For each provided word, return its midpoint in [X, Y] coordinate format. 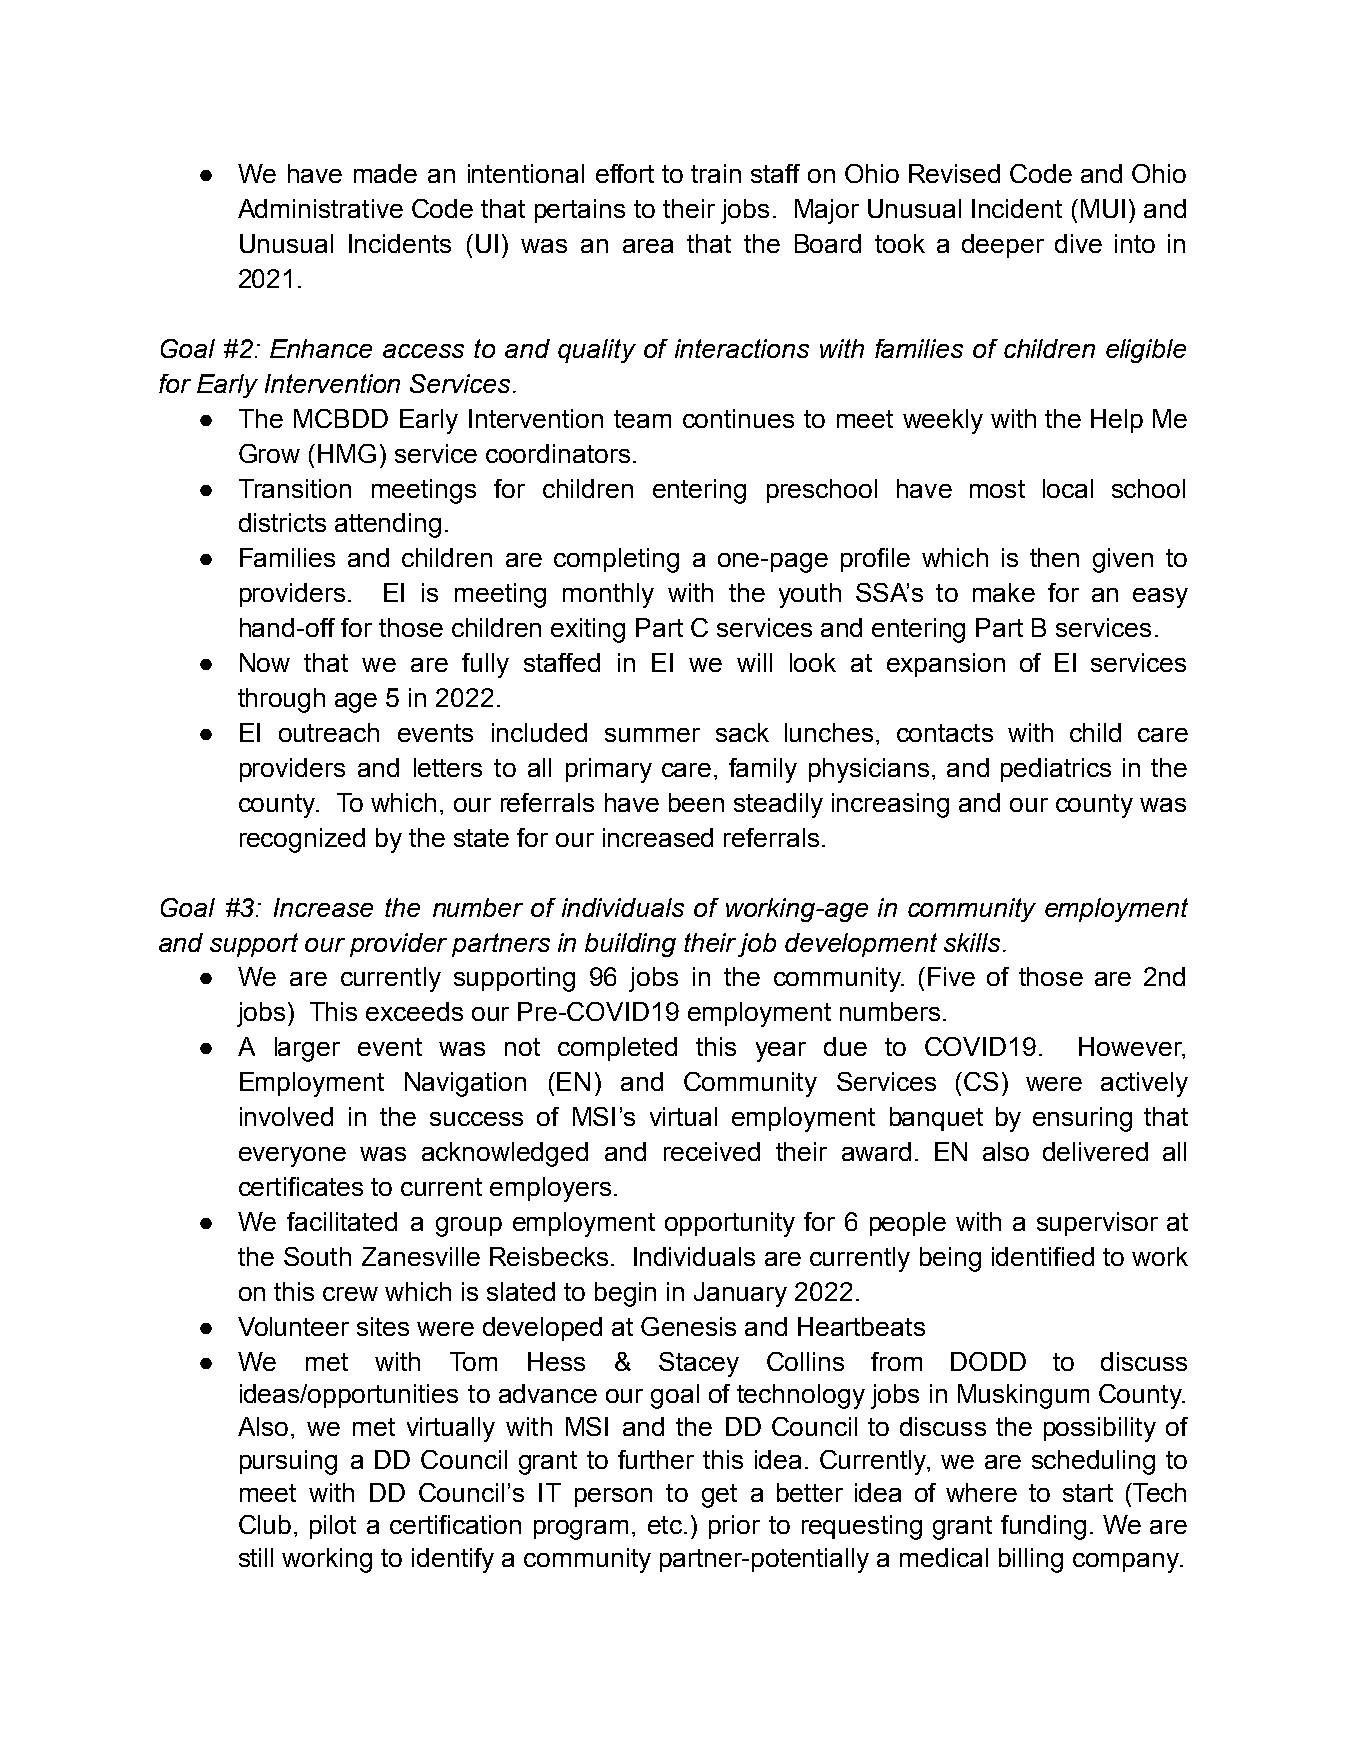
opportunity [730, 1224]
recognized [302, 840]
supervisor [1097, 1224]
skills [972, 942]
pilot [333, 1527]
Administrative [320, 208]
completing [616, 560]
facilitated [342, 1221]
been [696, 802]
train [716, 173]
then [1054, 557]
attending [388, 525]
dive [1078, 243]
